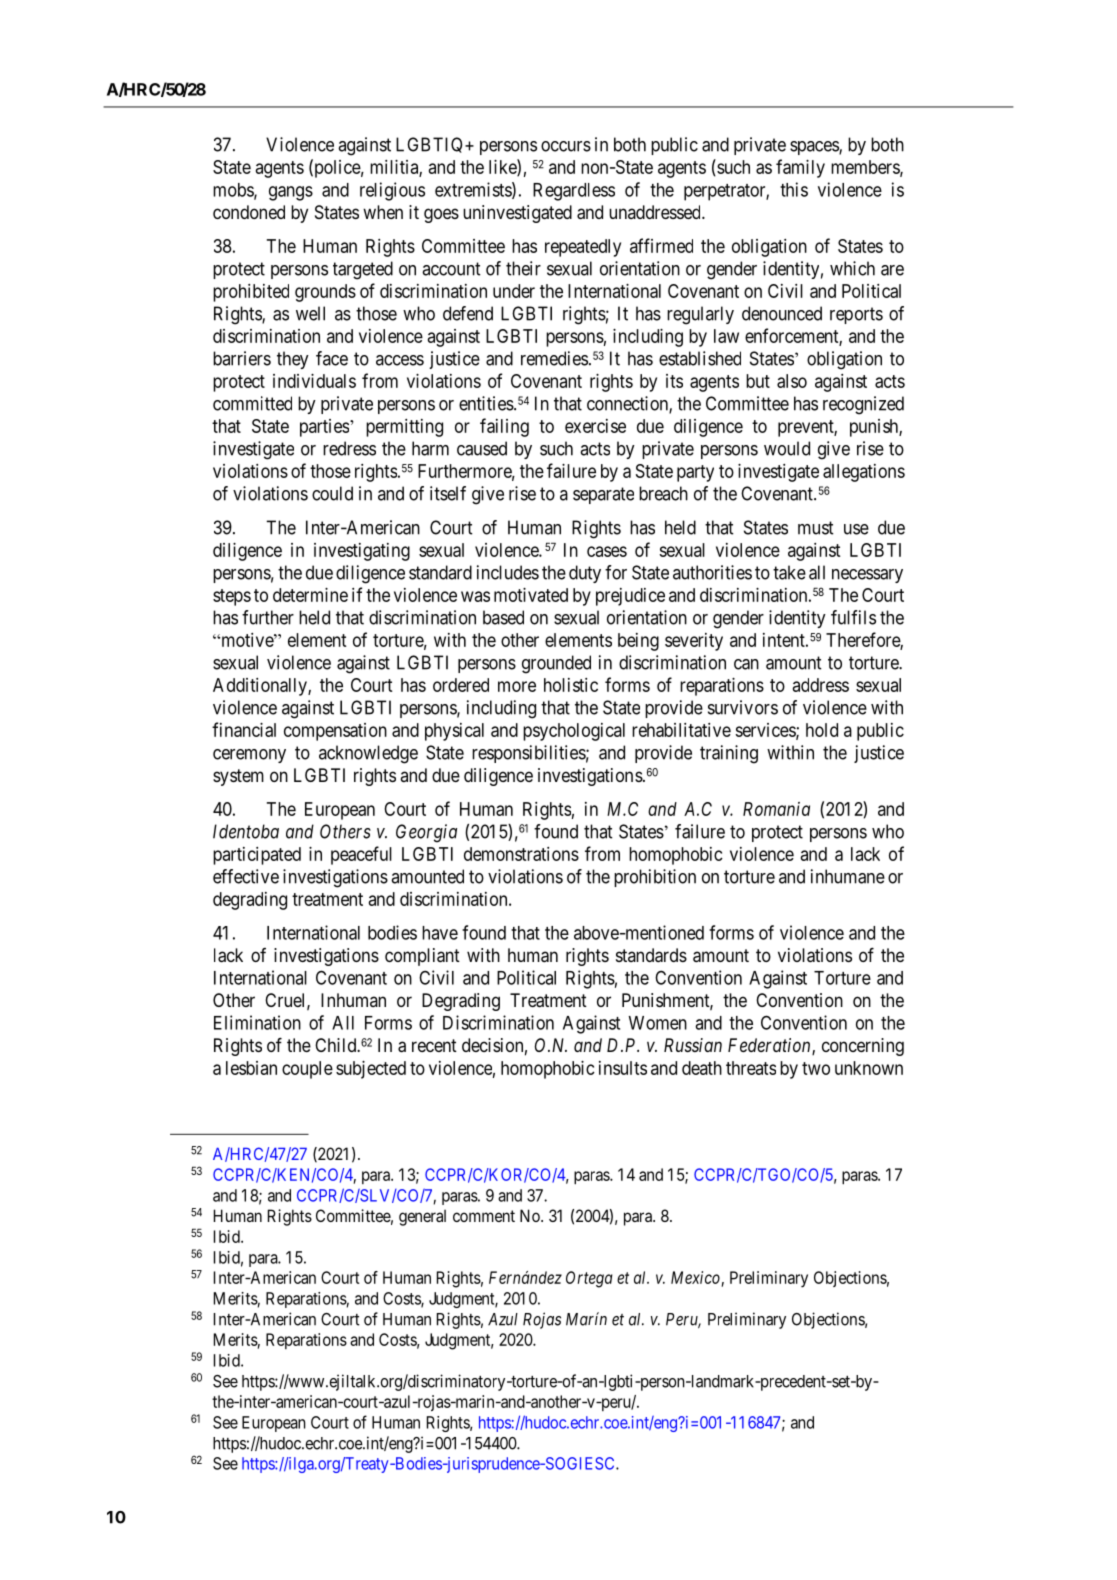  I want to click on general, so click(422, 1217).
